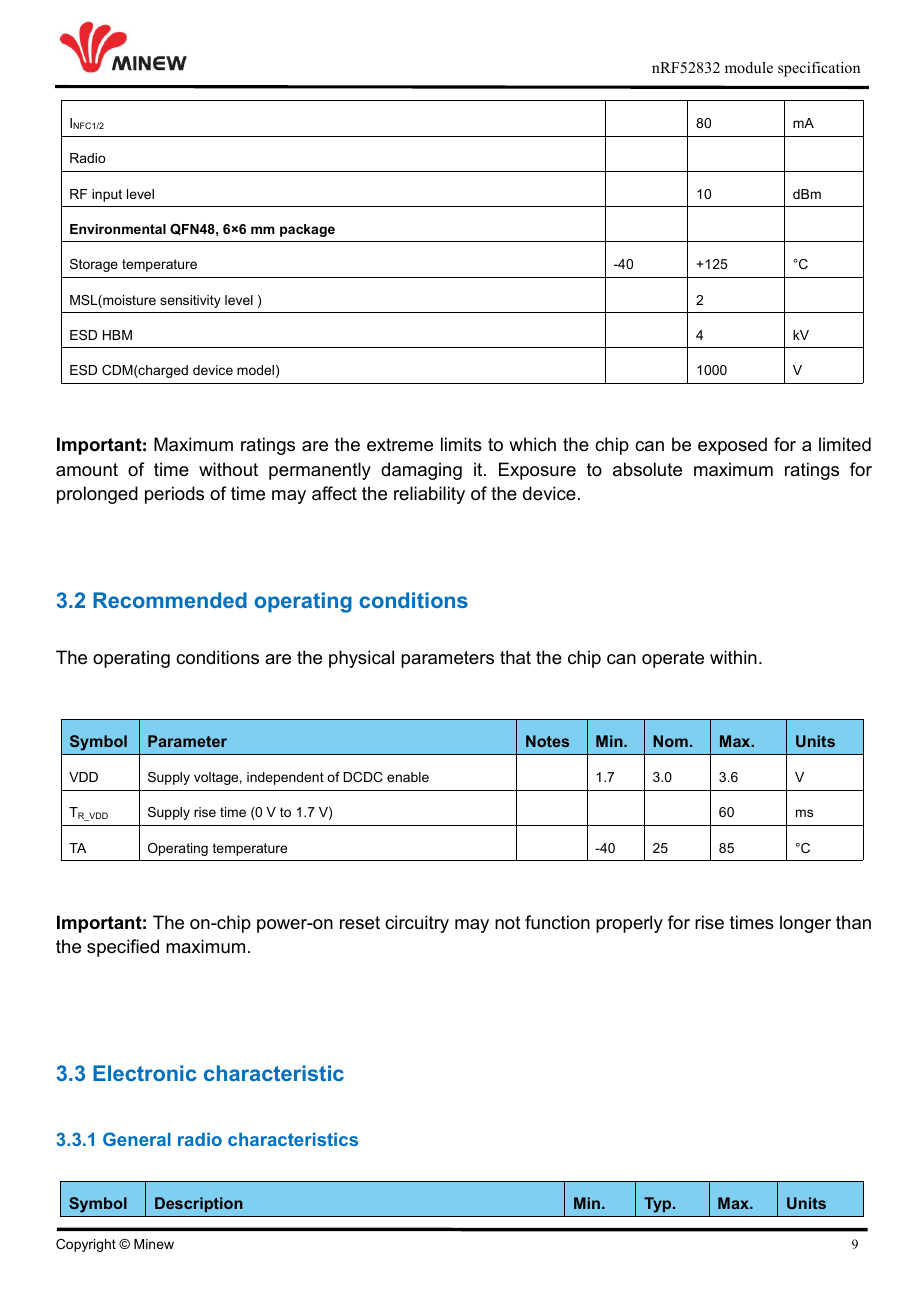  What do you see at coordinates (805, 924) in the screenshot?
I see `longer` at bounding box center [805, 924].
